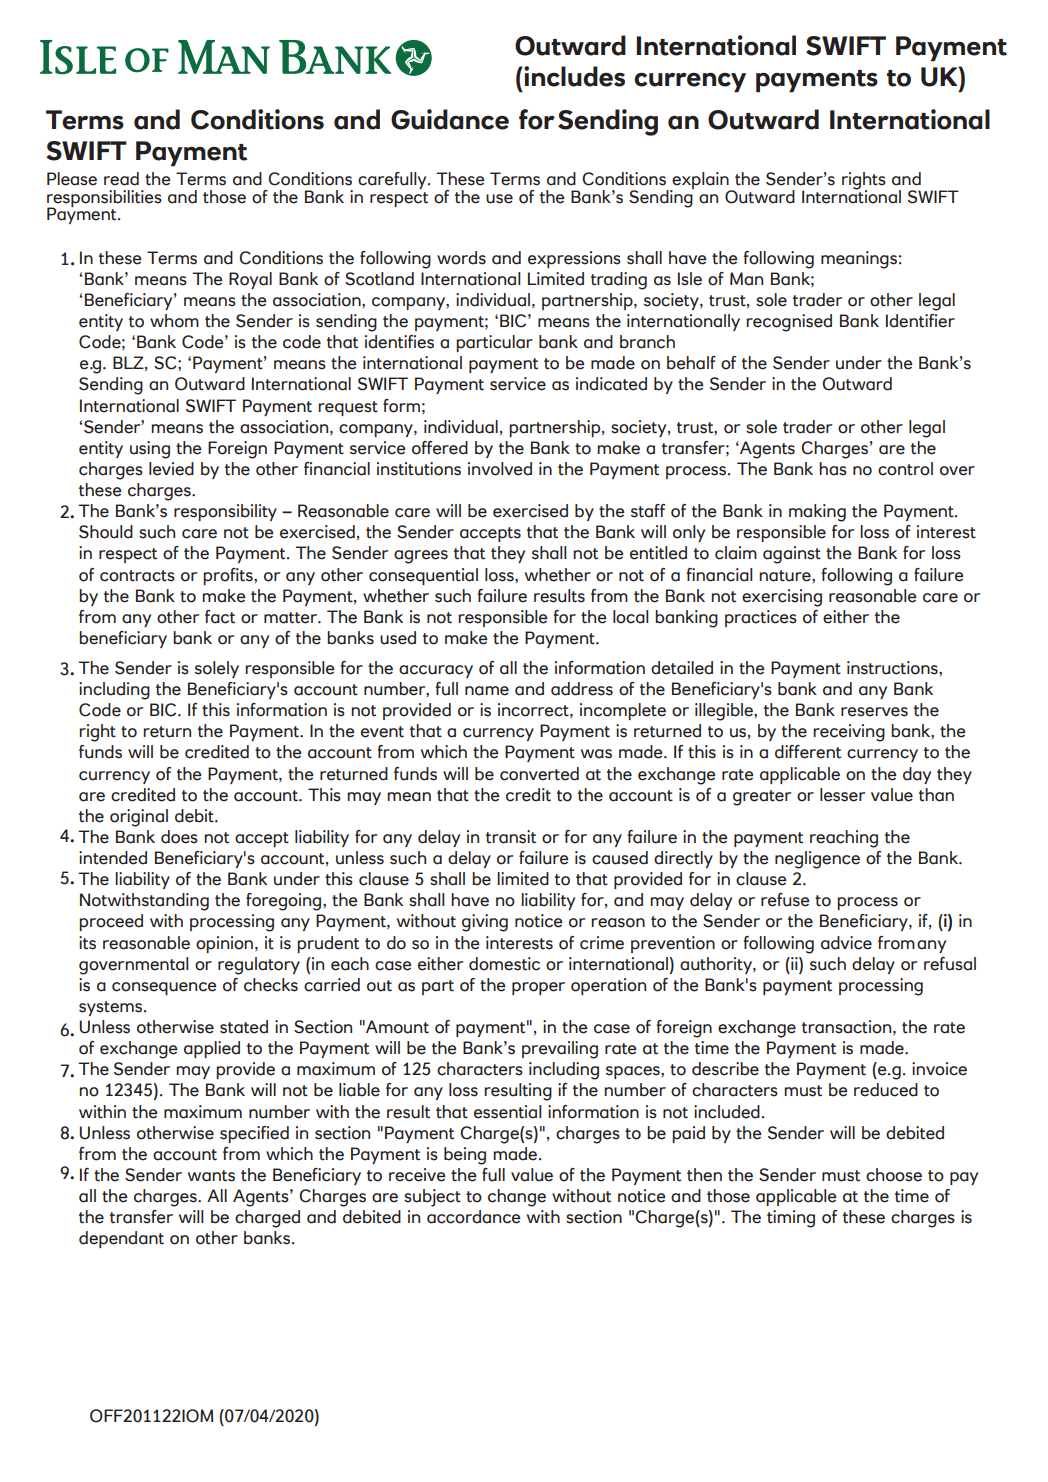 The image size is (1048, 1482). What do you see at coordinates (450, 119) in the screenshot?
I see `Guidance` at bounding box center [450, 119].
